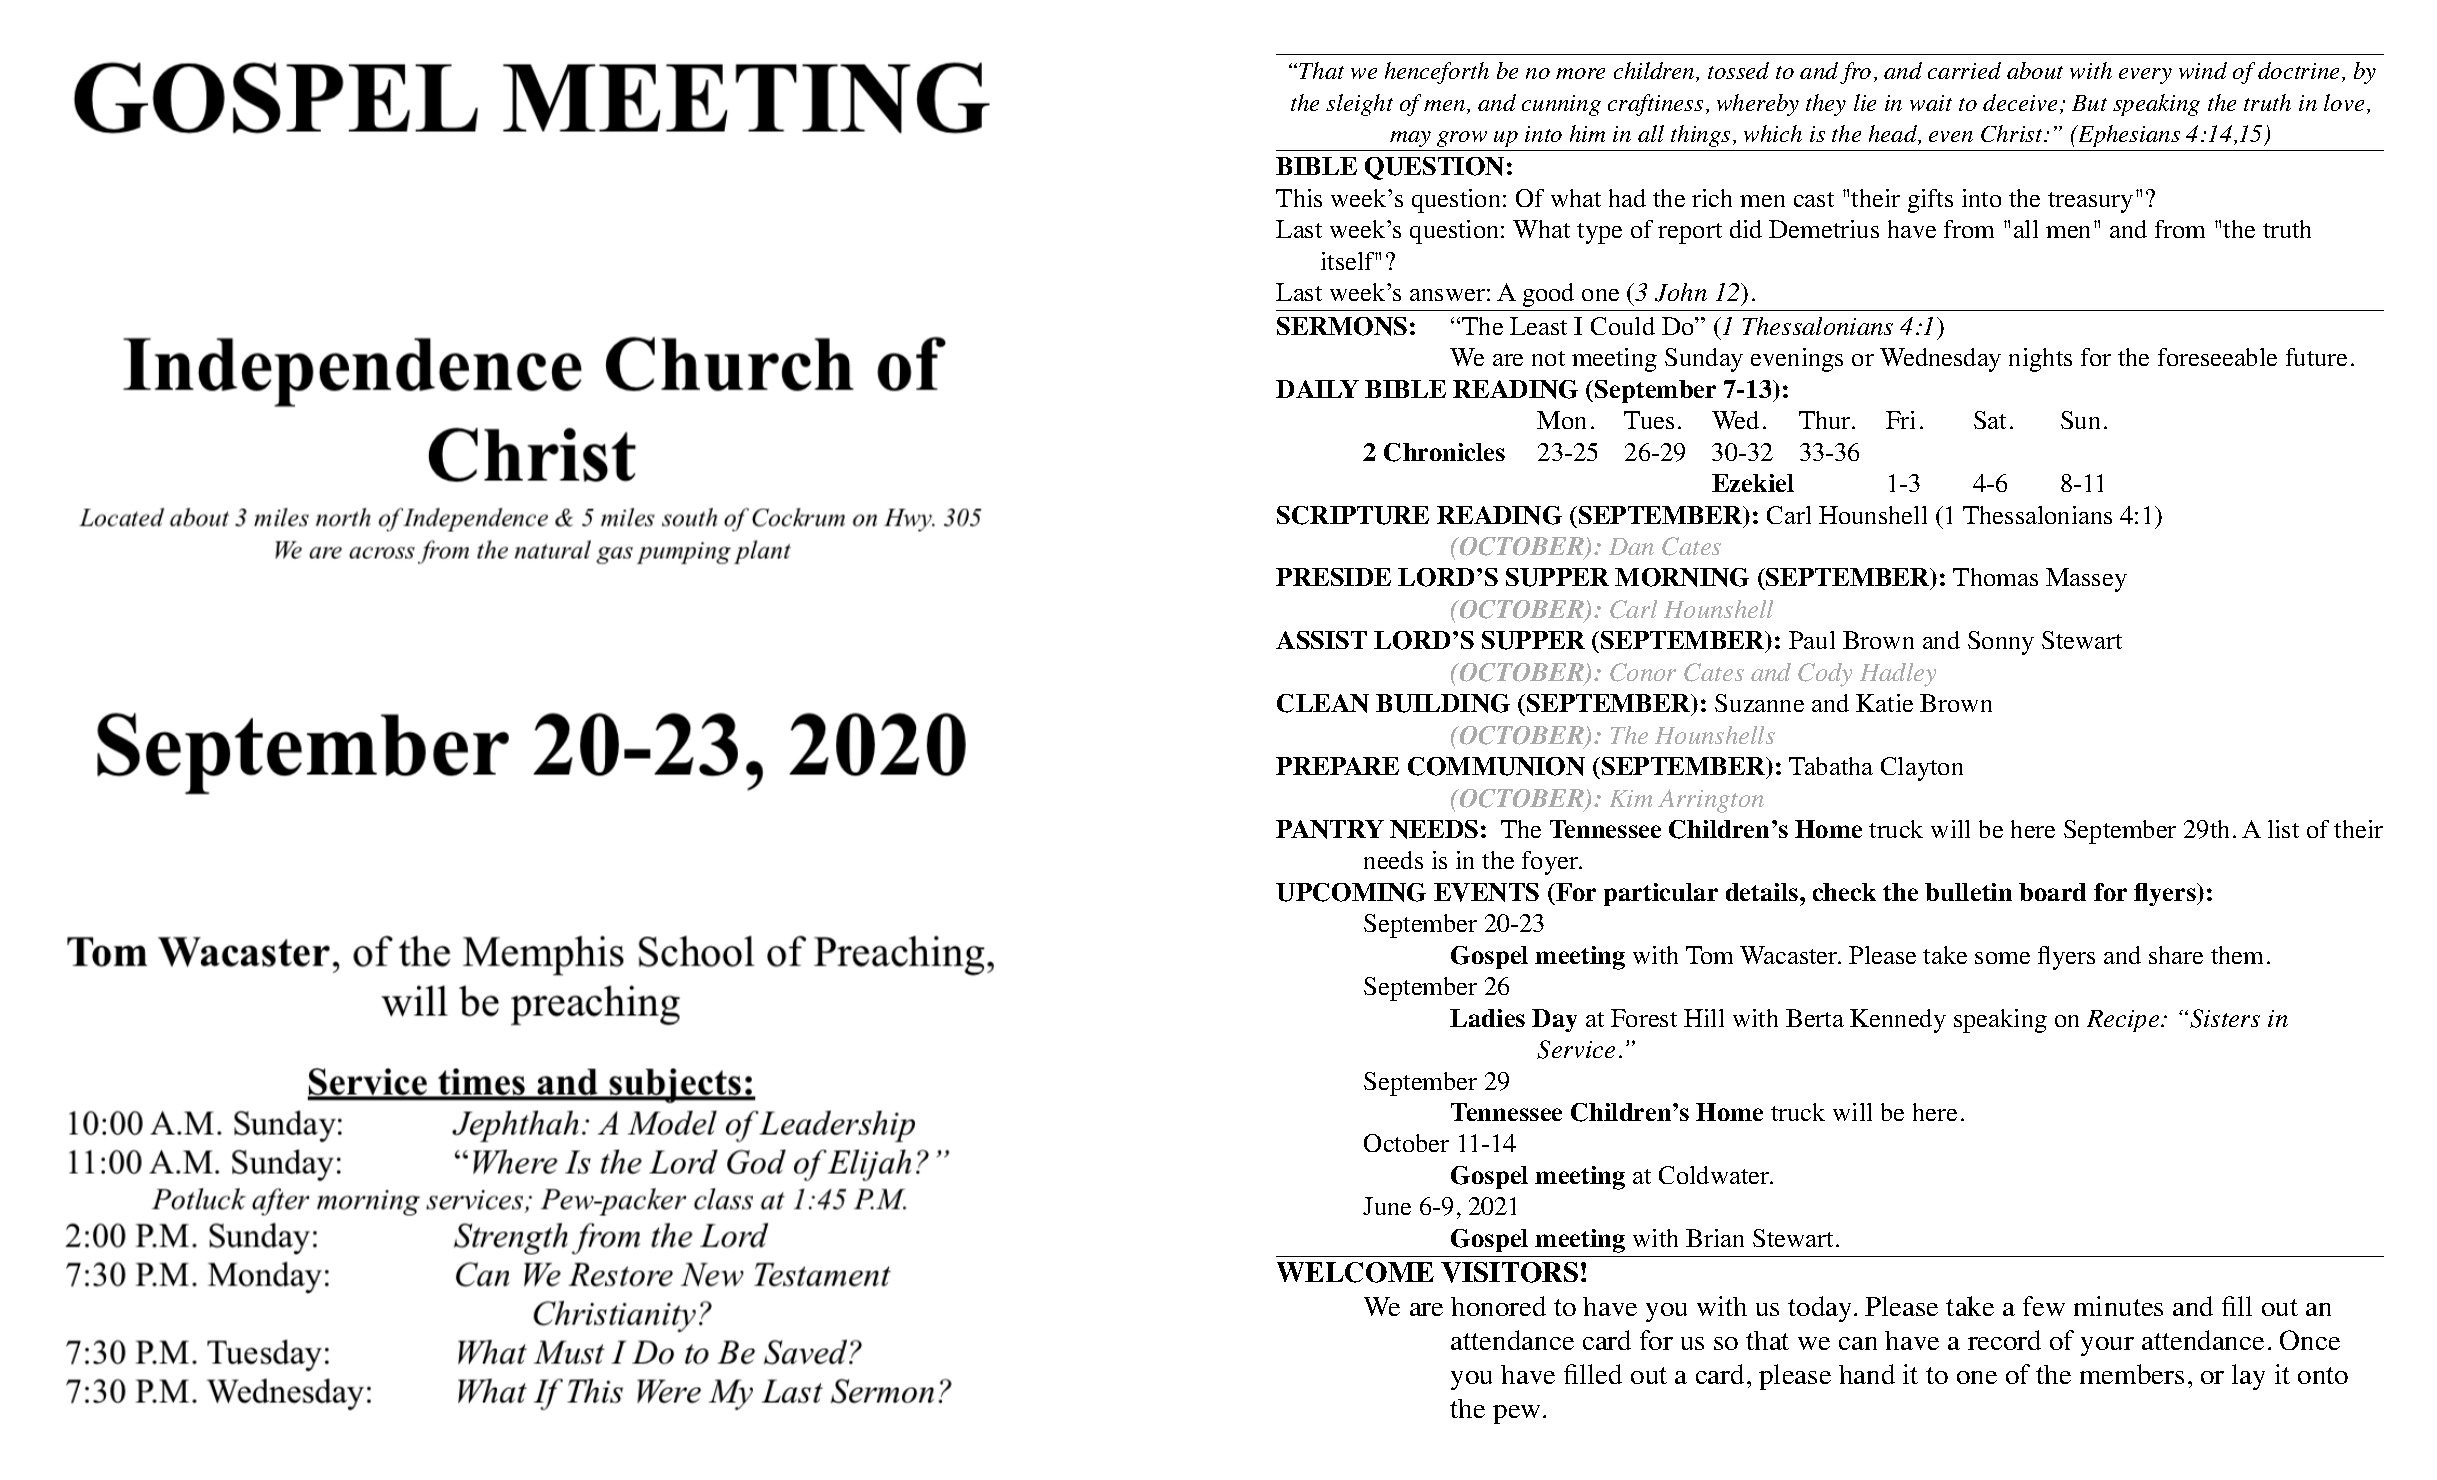  I want to click on Massey, so click(2086, 580).
